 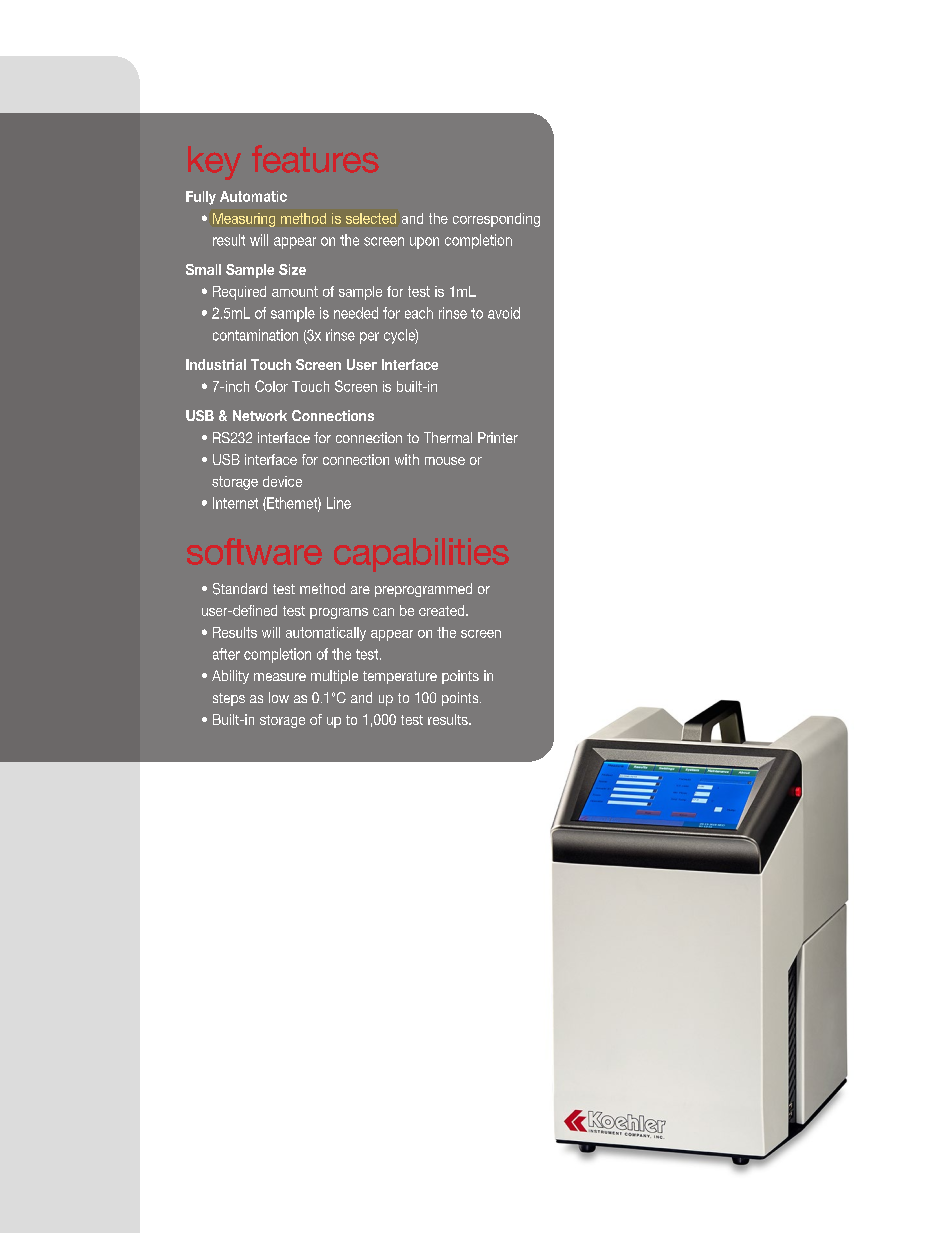 I want to click on temperature, so click(x=400, y=677).
